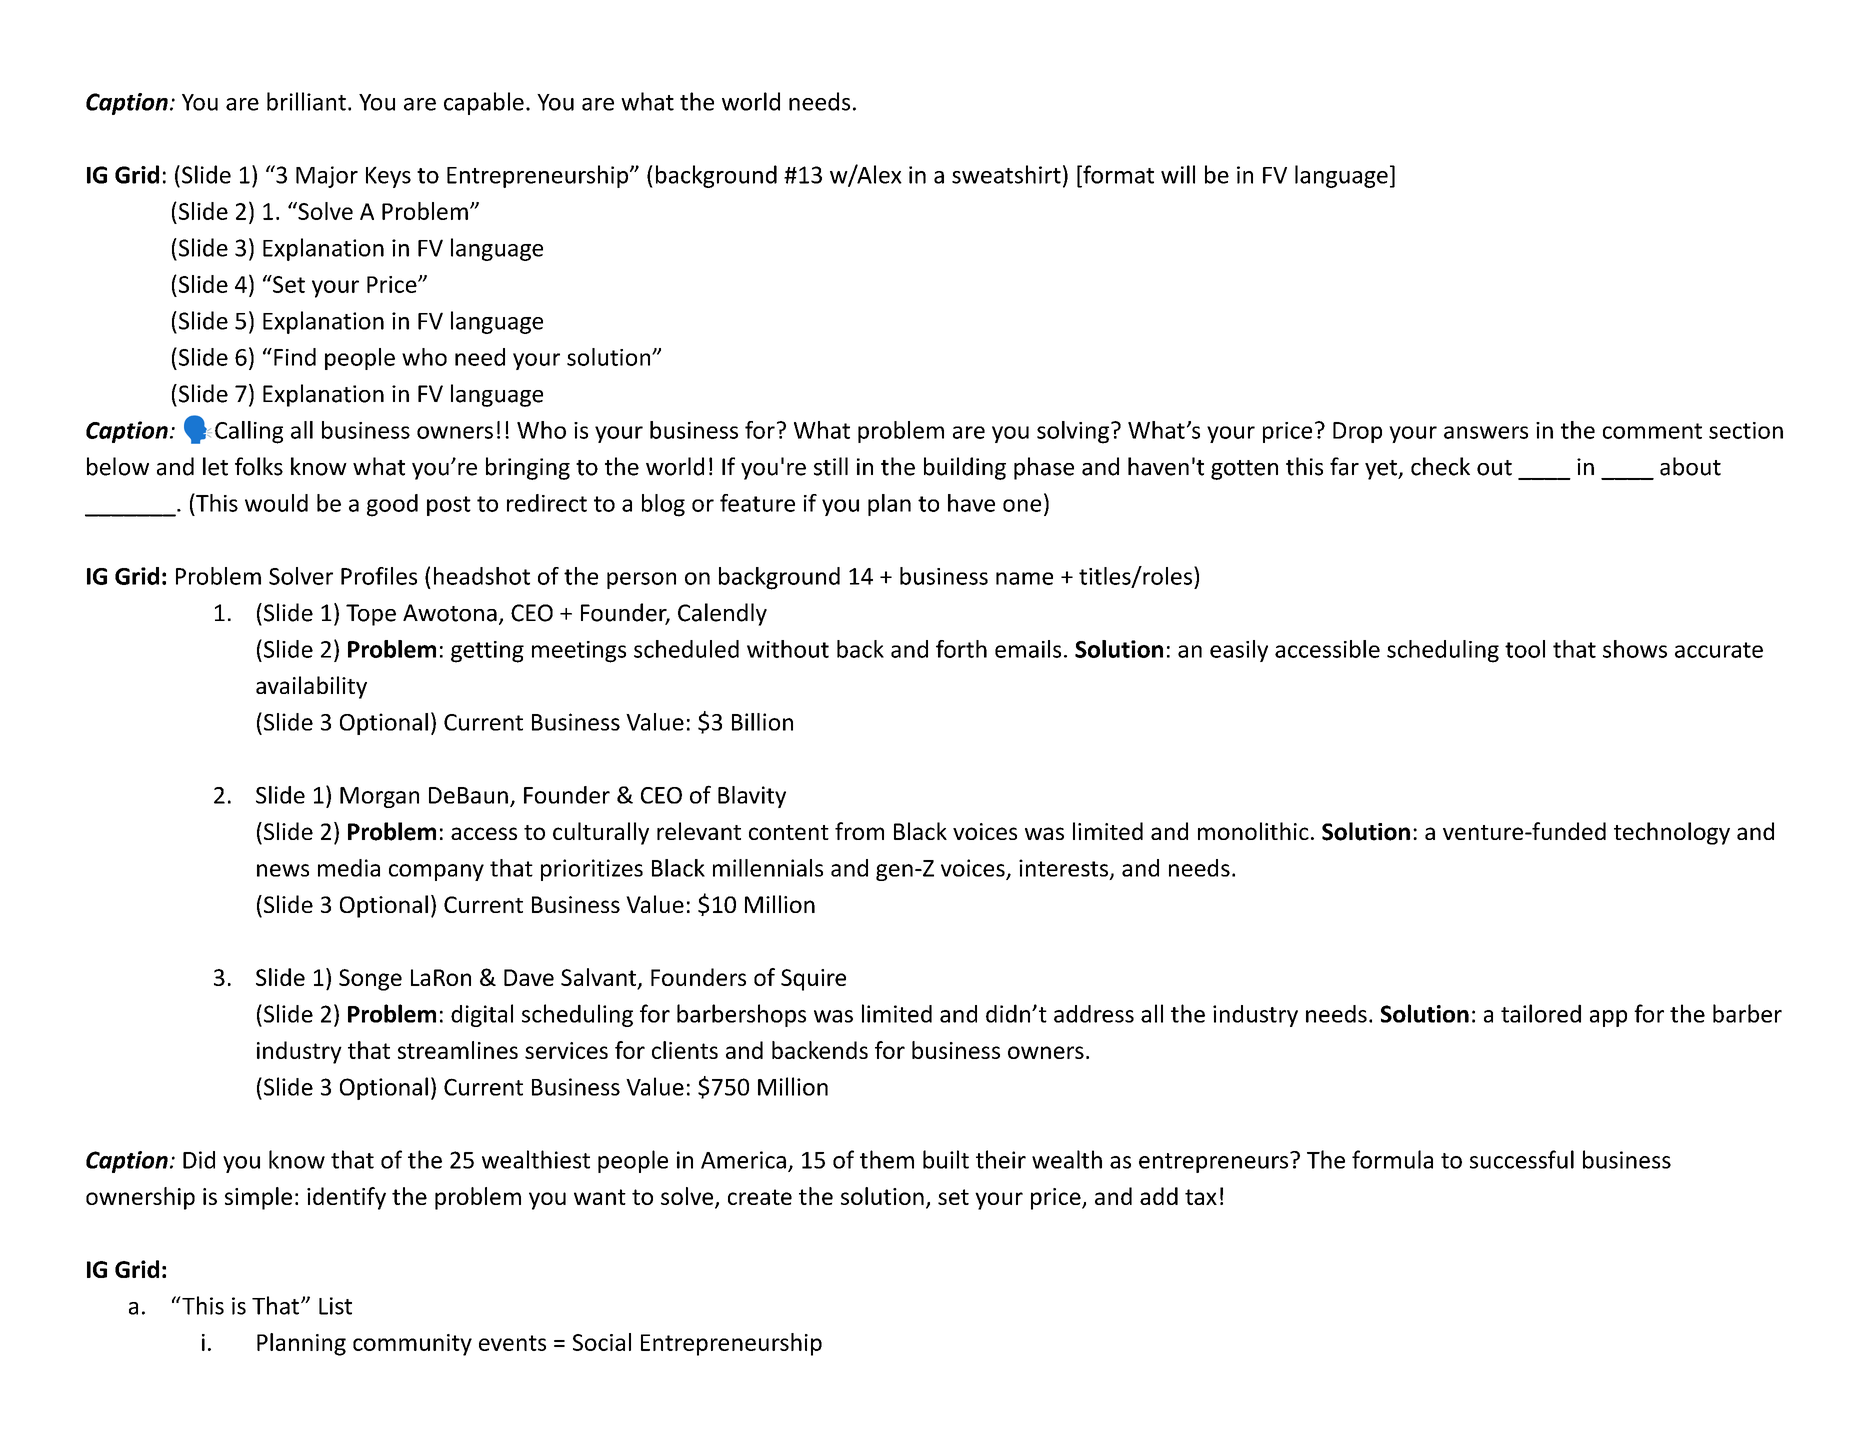  I want to click on sweatshirt, so click(1006, 174).
